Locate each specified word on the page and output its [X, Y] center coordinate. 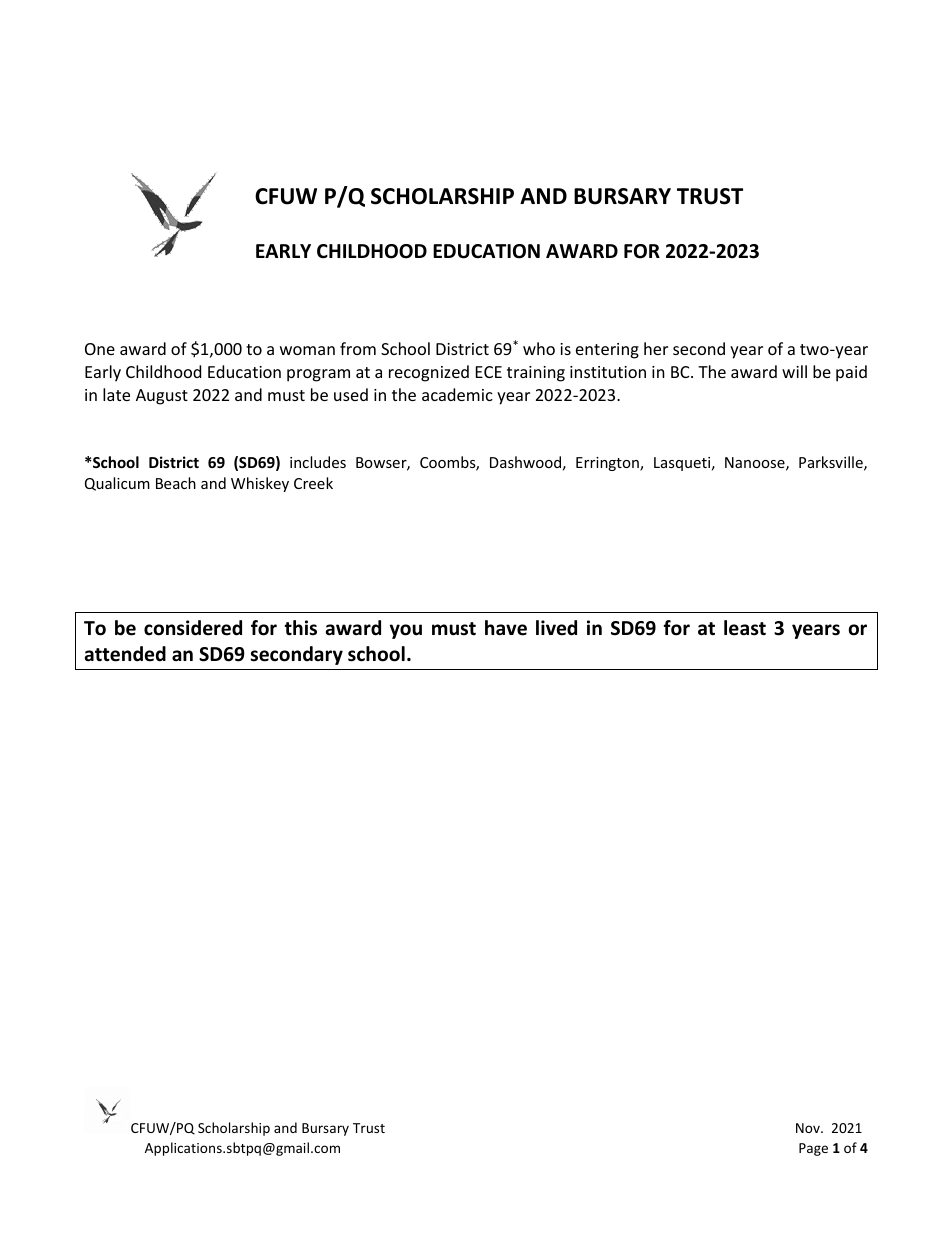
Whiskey [260, 484]
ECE [489, 372]
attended [125, 654]
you [406, 631]
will [794, 371]
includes [318, 462]
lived [556, 628]
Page [813, 1149]
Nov [809, 1128]
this [300, 628]
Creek [313, 483]
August [162, 397]
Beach [176, 483]
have [506, 628]
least [745, 628]
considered [193, 628]
